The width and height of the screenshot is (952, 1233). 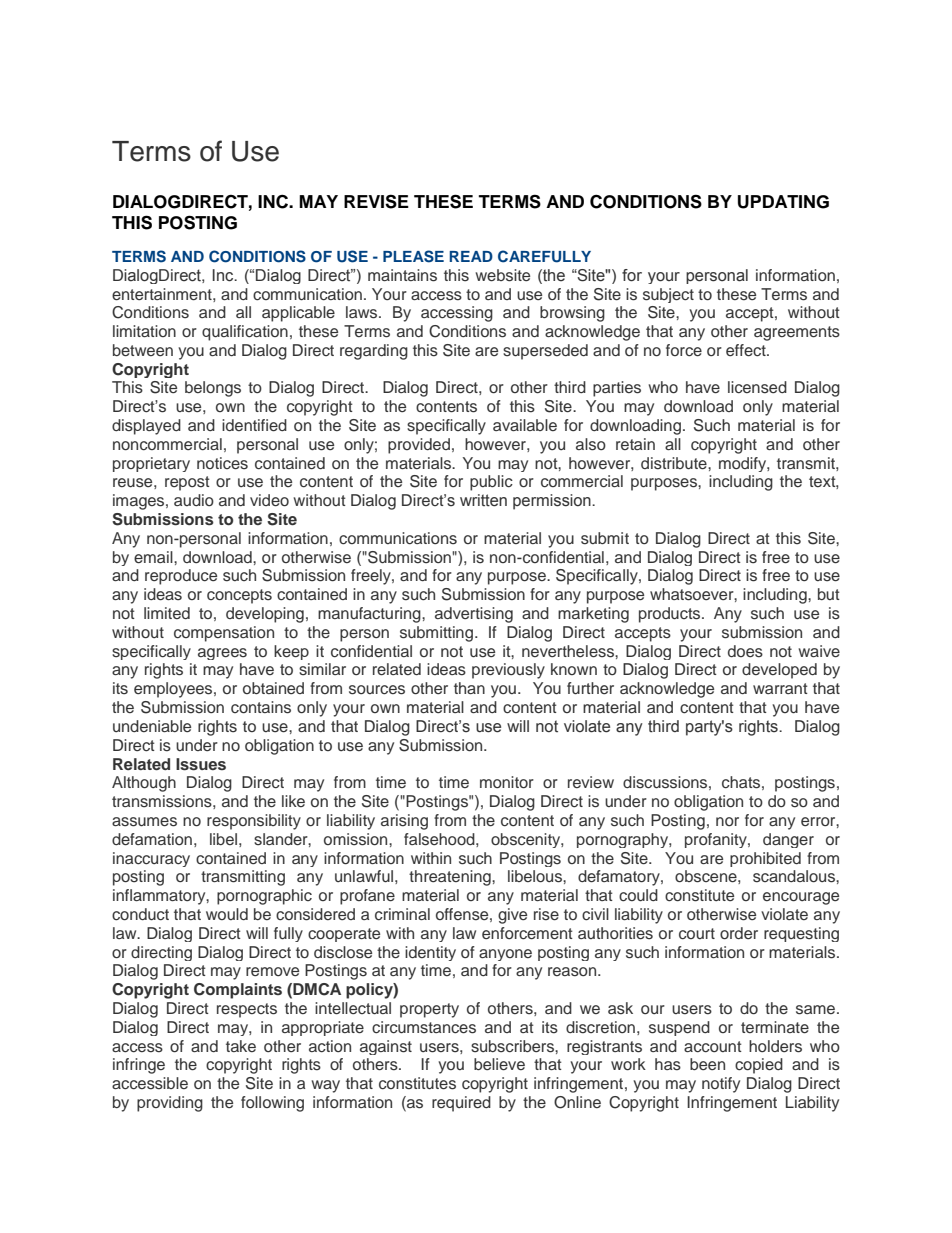 I want to click on READ, so click(x=471, y=256).
